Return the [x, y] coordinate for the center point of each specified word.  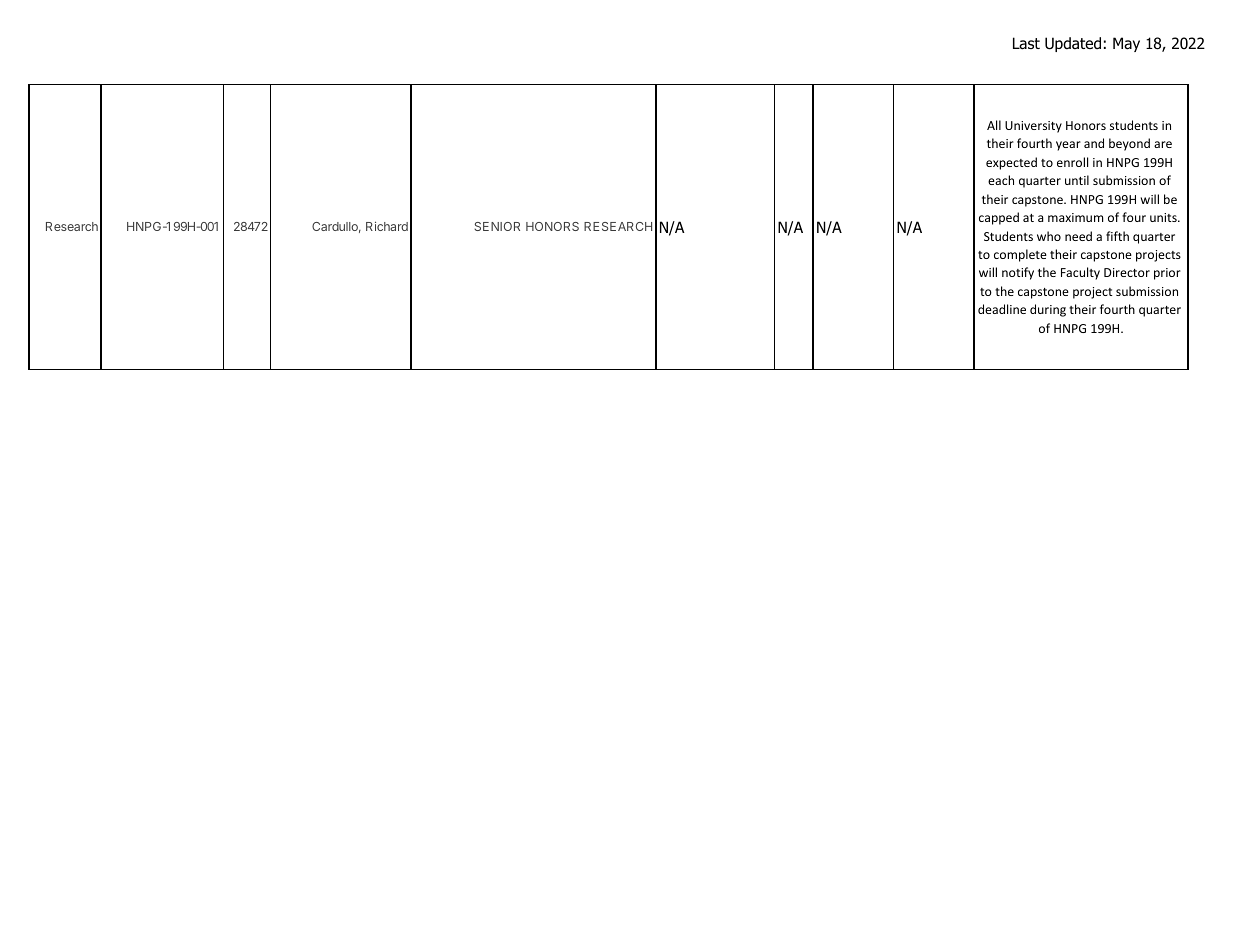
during [1048, 310]
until [1077, 180]
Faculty [1080, 273]
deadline [1002, 309]
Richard [387, 226]
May [1126, 44]
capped [999, 218]
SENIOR [497, 226]
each [1001, 180]
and [1094, 143]
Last [1026, 43]
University [1033, 127]
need [1078, 236]
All [994, 125]
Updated [1073, 44]
